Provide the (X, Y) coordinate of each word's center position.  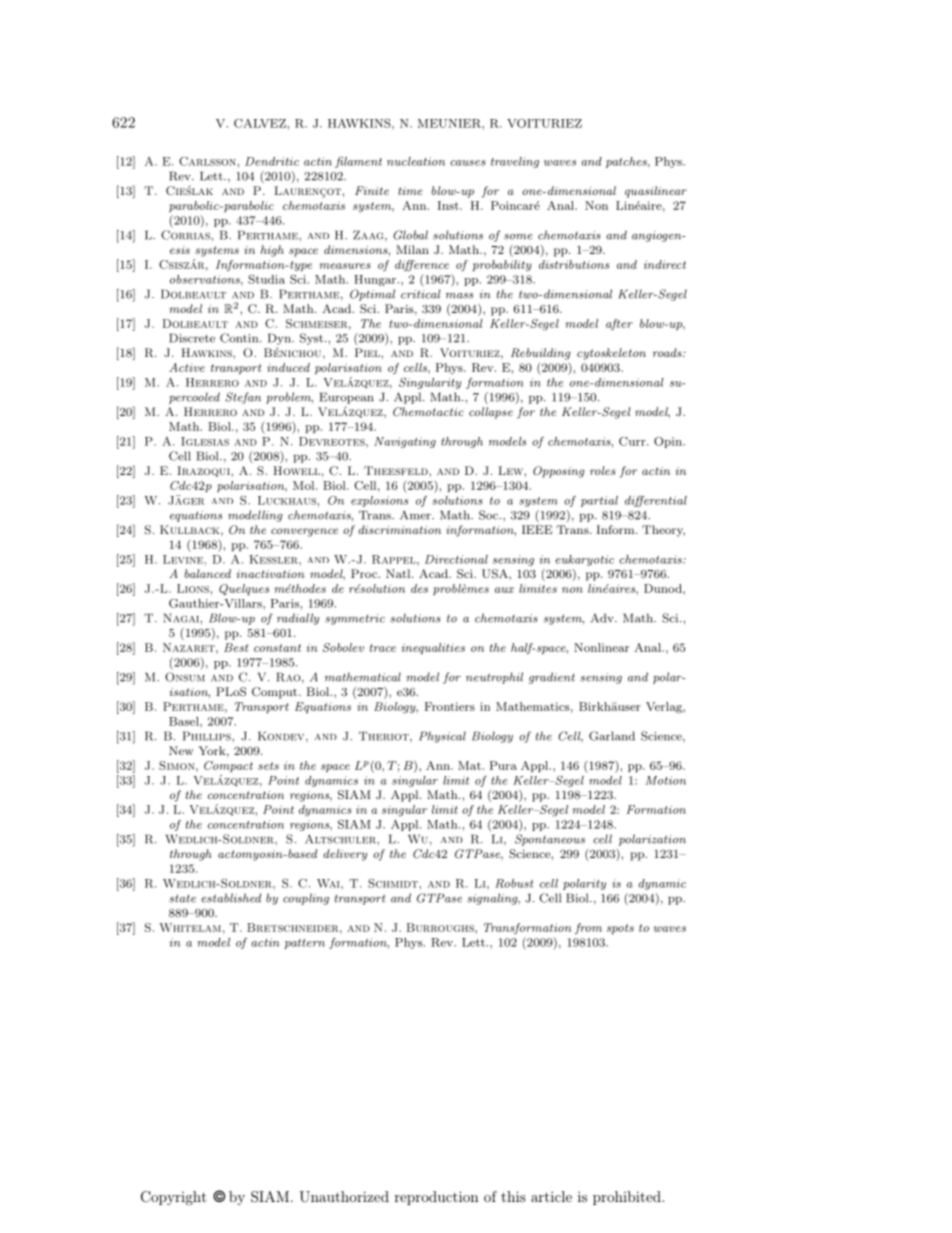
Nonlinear (601, 647)
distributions (574, 264)
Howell (296, 470)
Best (236, 647)
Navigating (405, 442)
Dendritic (272, 161)
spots (620, 929)
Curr (633, 441)
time (410, 191)
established (231, 898)
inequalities (433, 648)
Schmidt (394, 883)
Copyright (174, 1198)
